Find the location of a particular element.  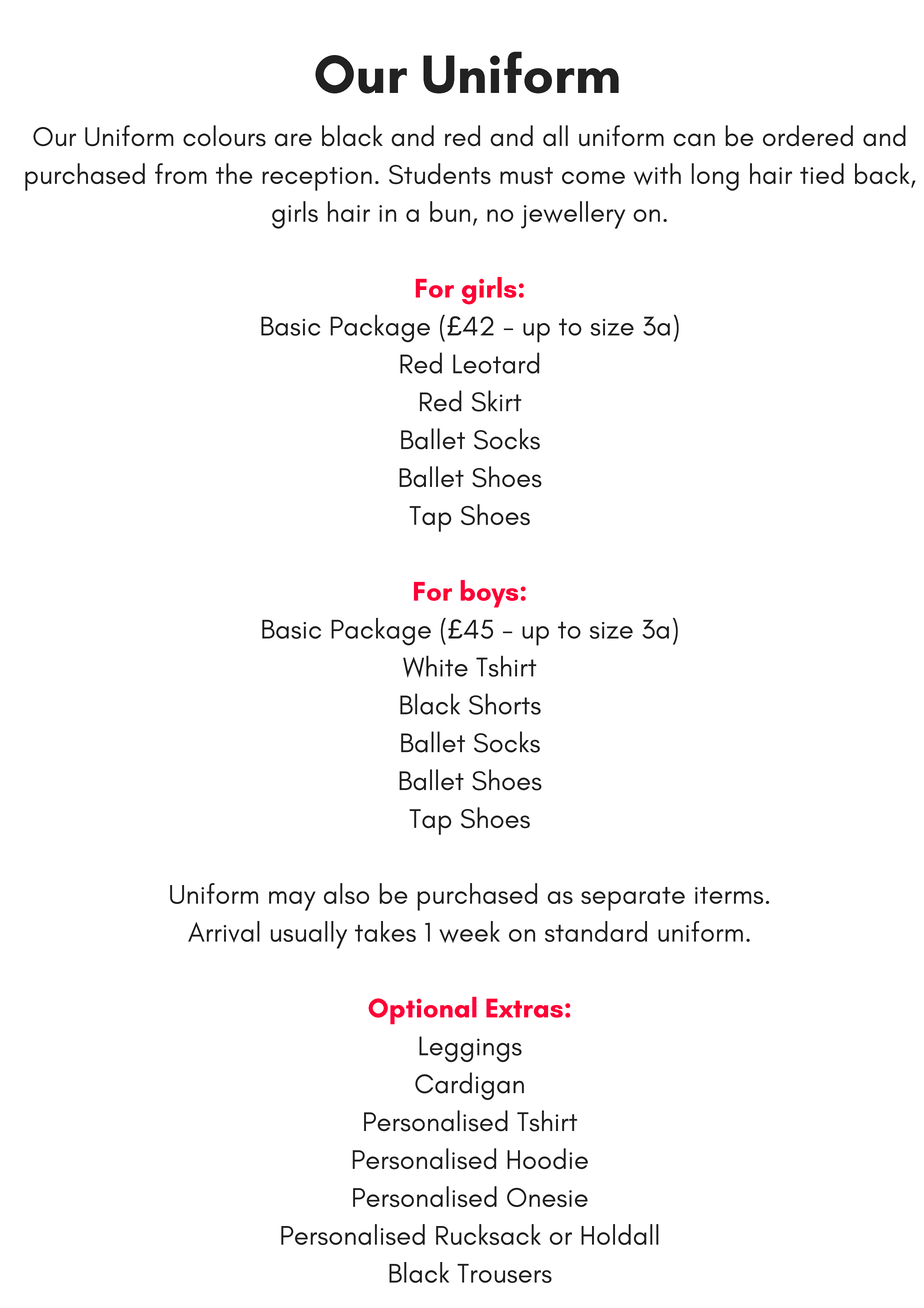

the is located at coordinates (234, 173).
